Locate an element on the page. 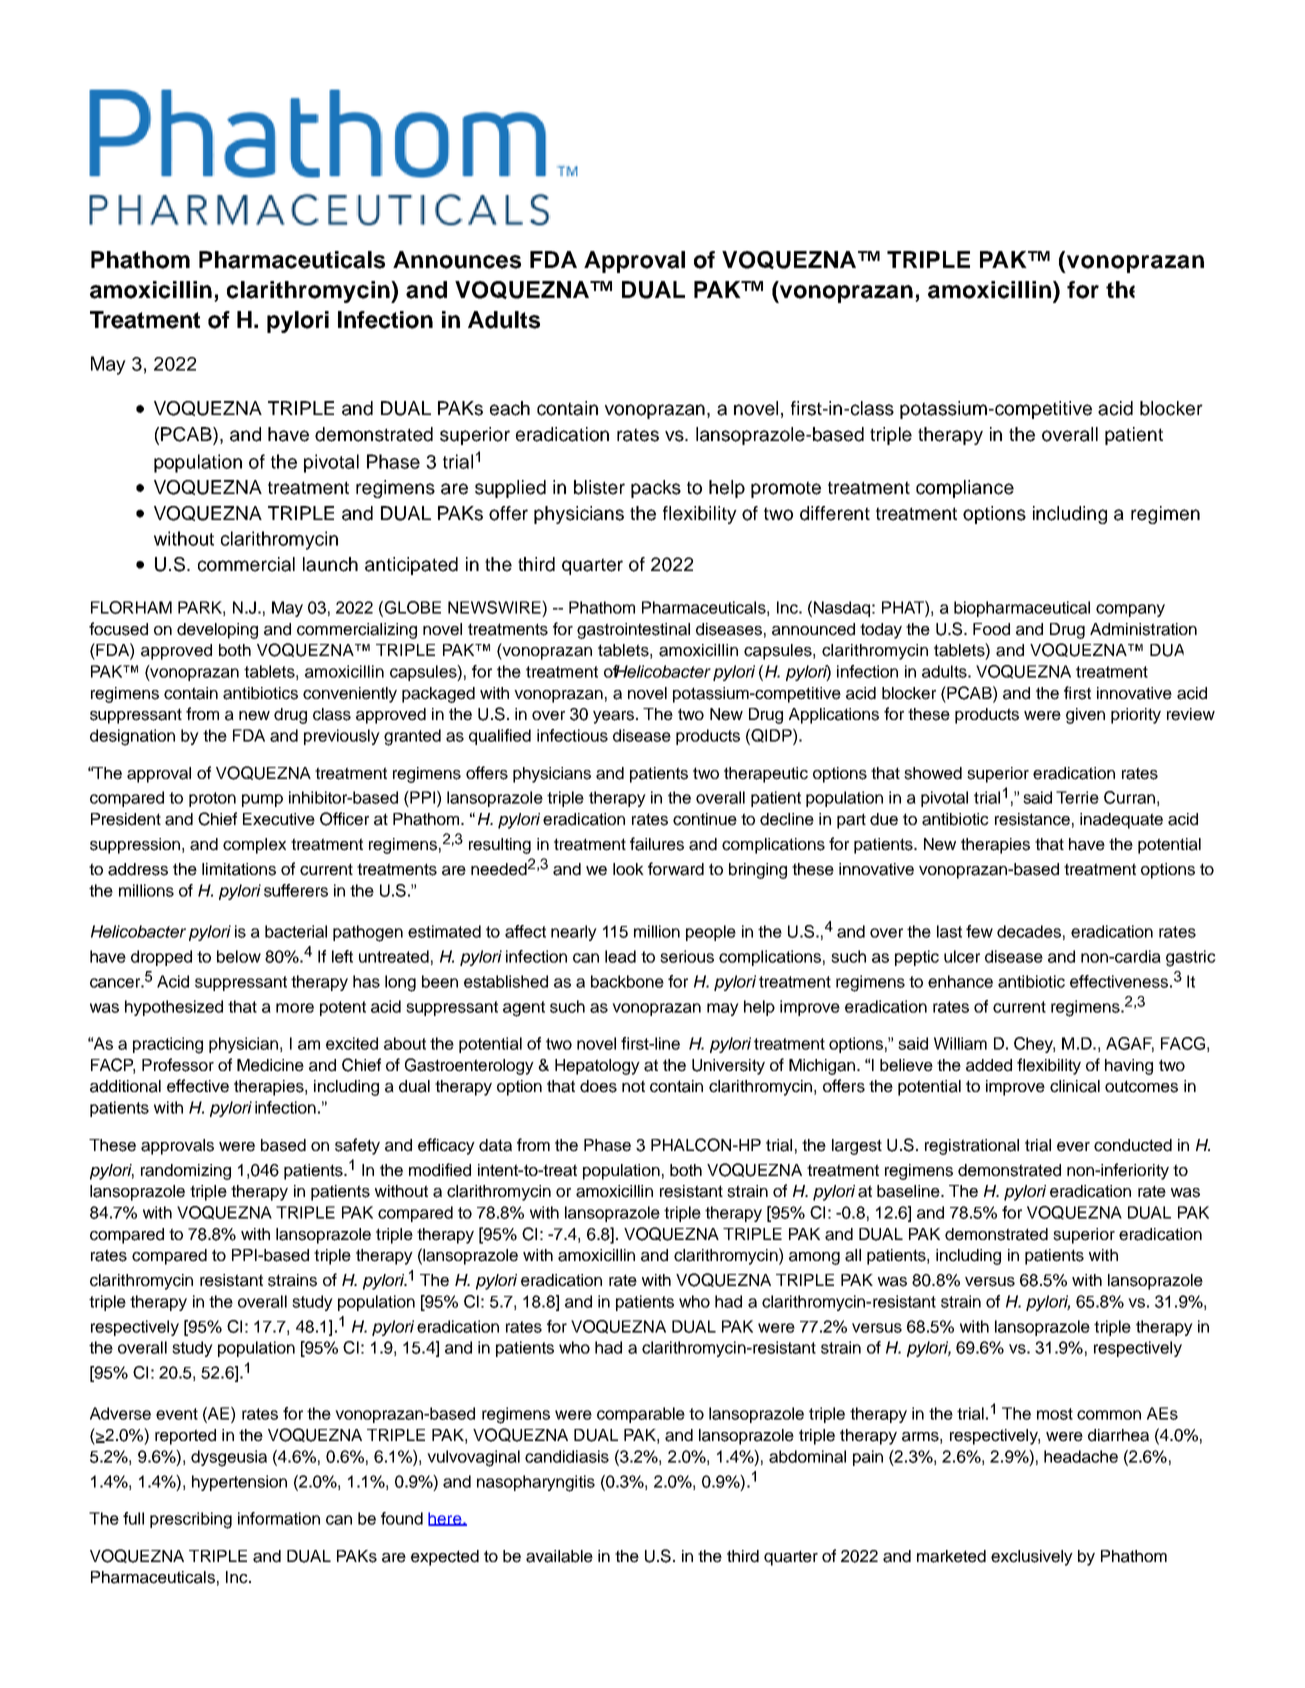 Image resolution: width=1305 pixels, height=1688 pixels. pump is located at coordinates (262, 800).
